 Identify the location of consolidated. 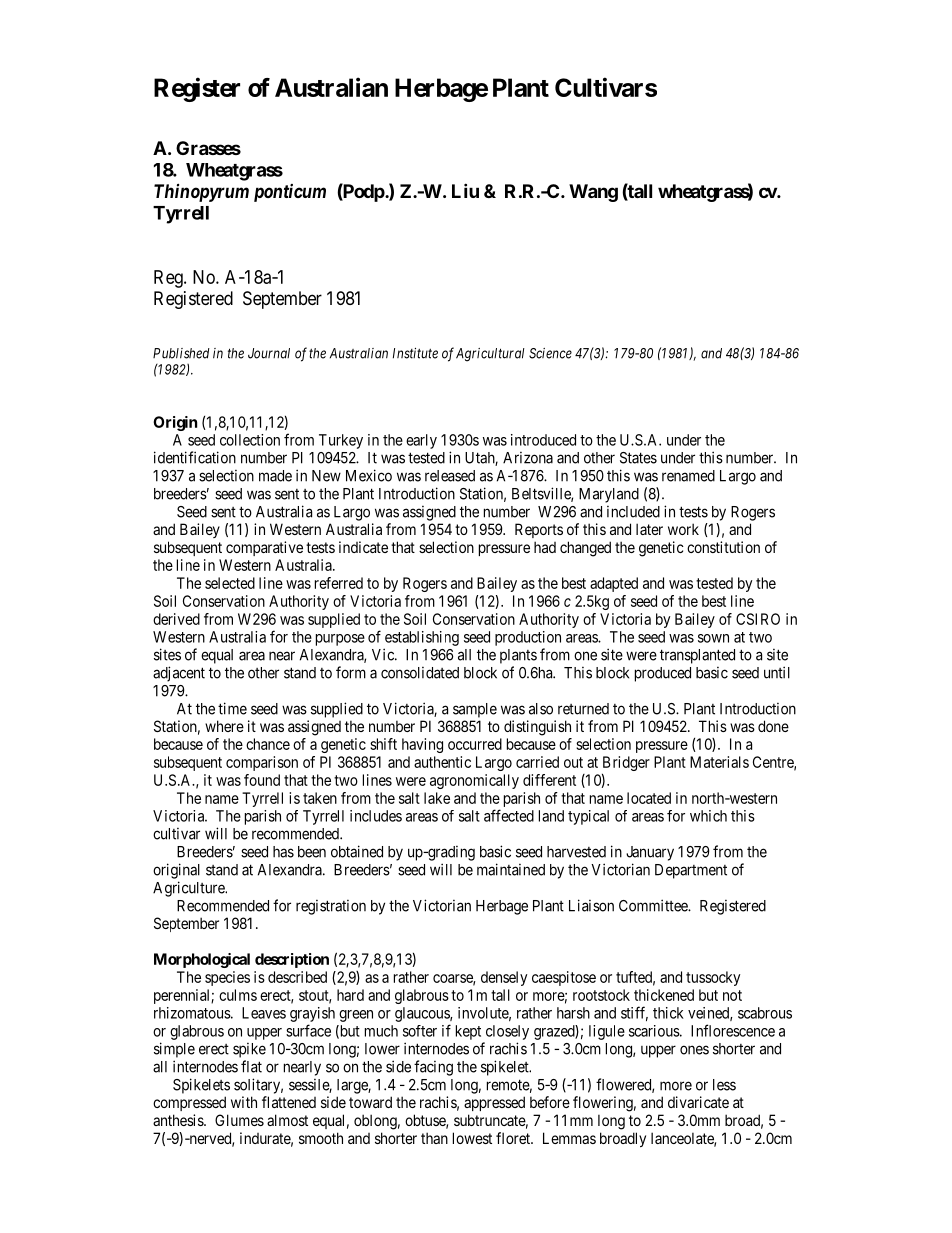
(420, 673).
